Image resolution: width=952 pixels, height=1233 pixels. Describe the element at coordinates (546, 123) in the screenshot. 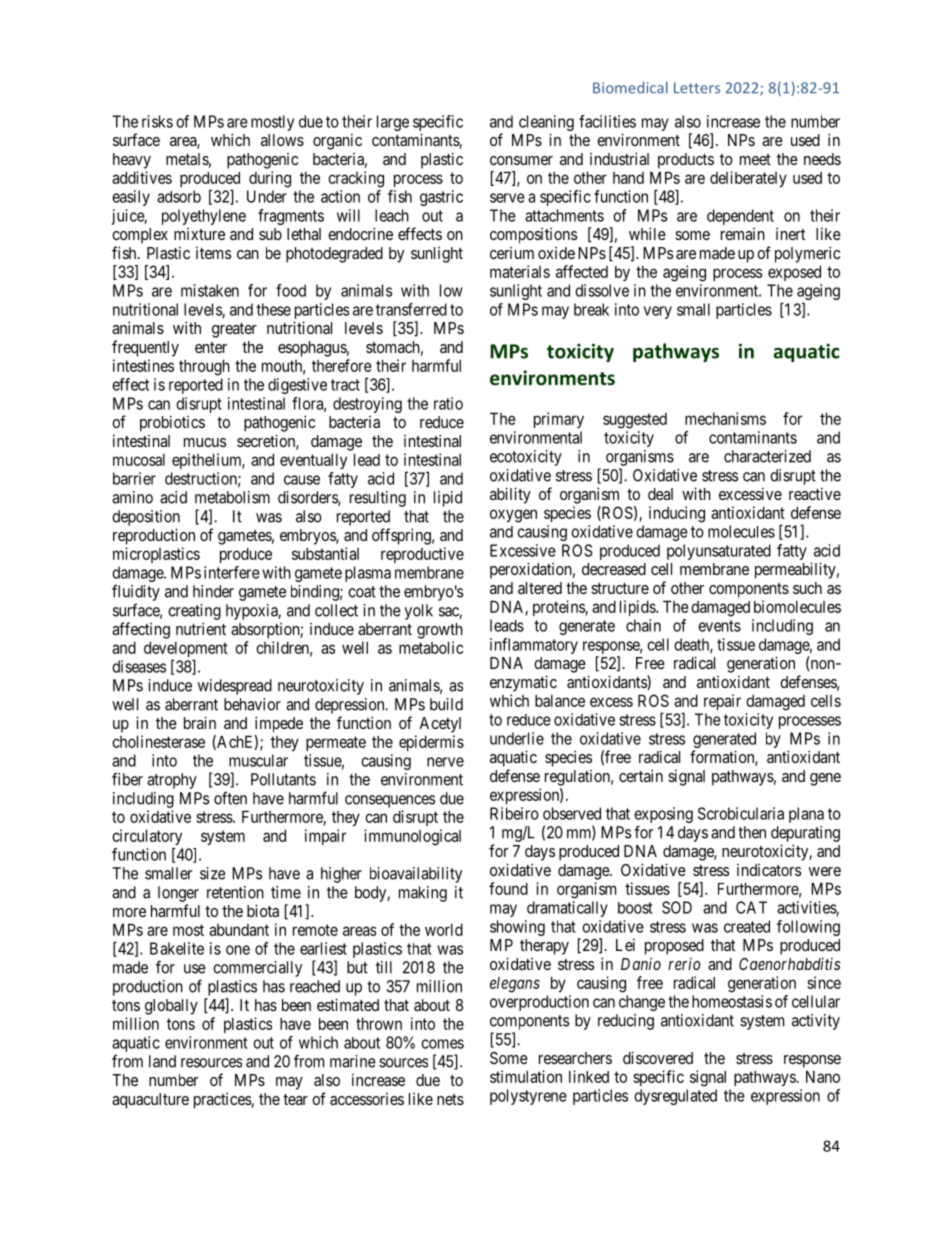

I see `cleaning` at that location.
